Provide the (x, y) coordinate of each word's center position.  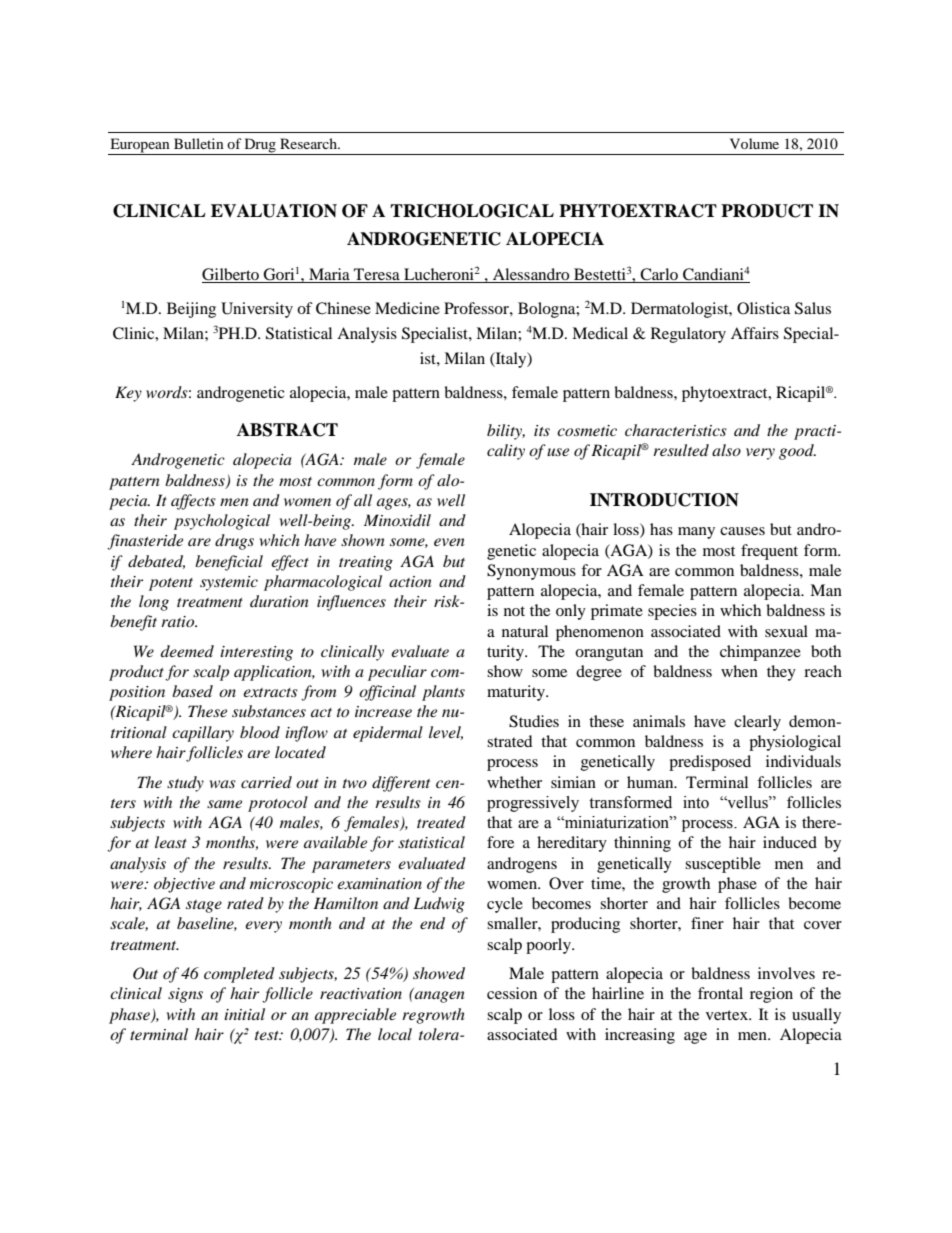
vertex (728, 1015)
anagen (440, 997)
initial (244, 1014)
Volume (754, 143)
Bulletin (199, 143)
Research (309, 143)
